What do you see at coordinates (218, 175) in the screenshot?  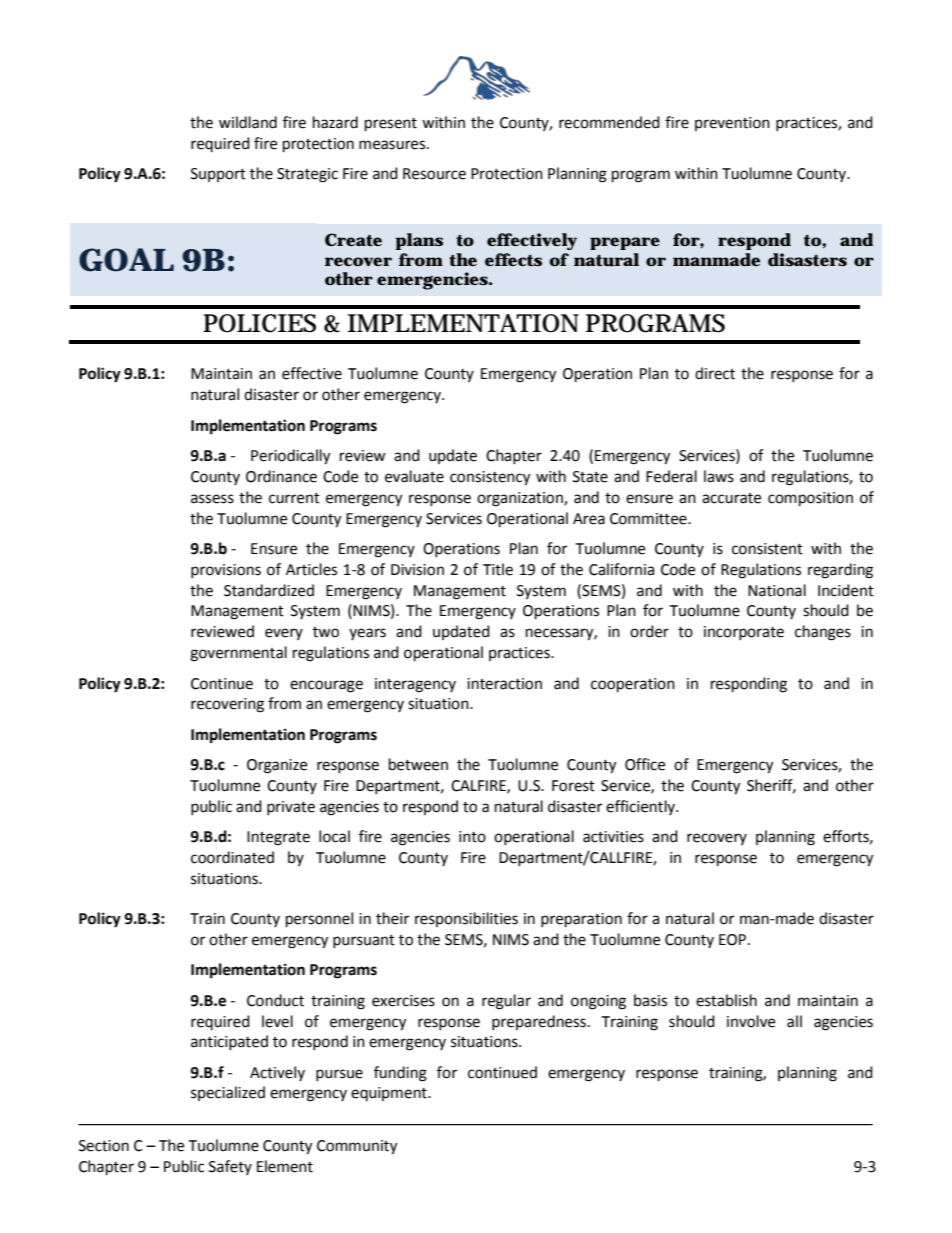 I see `Support` at bounding box center [218, 175].
